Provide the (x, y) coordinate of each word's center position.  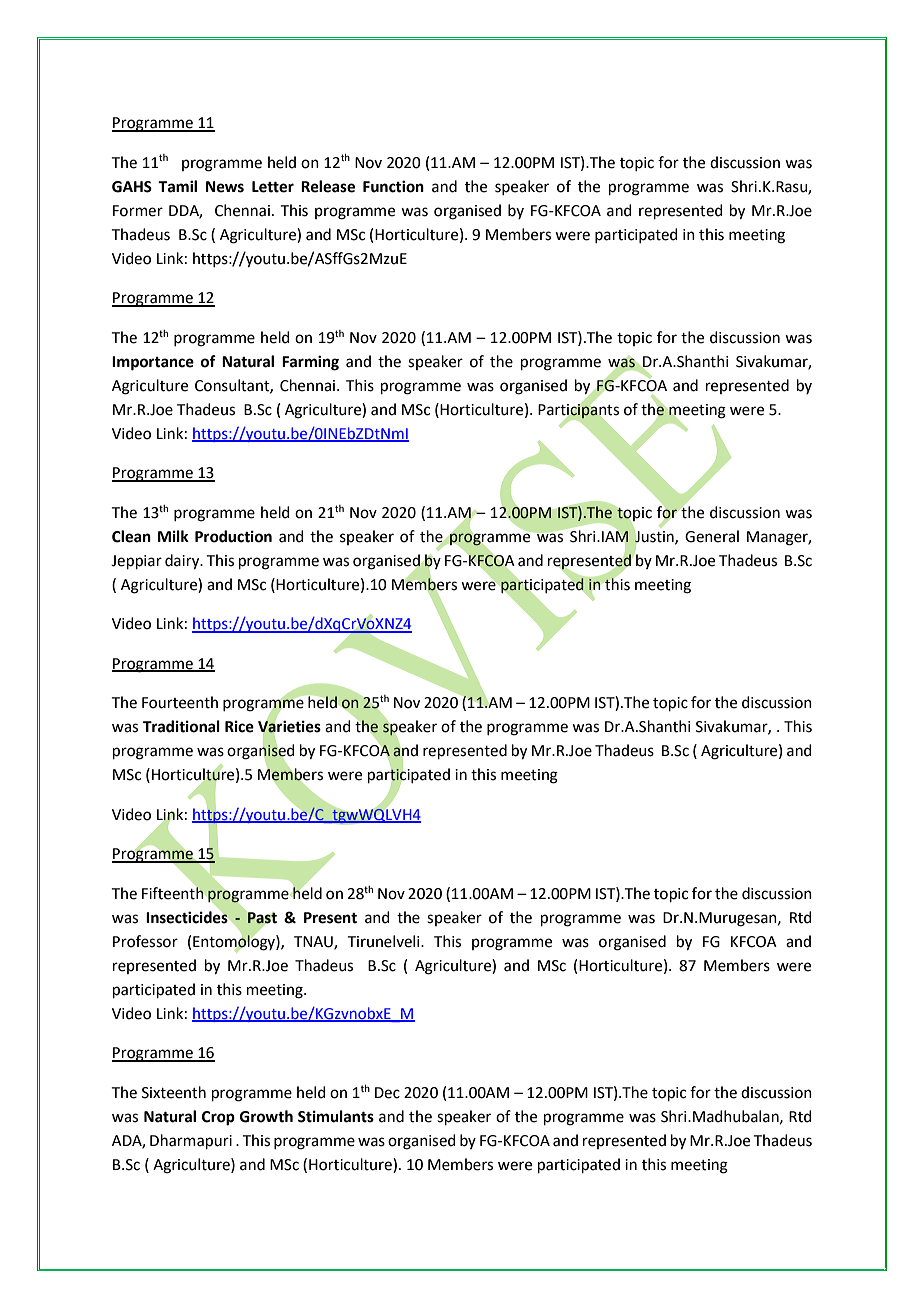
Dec (387, 1093)
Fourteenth (180, 702)
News (225, 187)
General (712, 536)
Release (328, 186)
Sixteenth (174, 1092)
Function (393, 186)
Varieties (289, 726)
